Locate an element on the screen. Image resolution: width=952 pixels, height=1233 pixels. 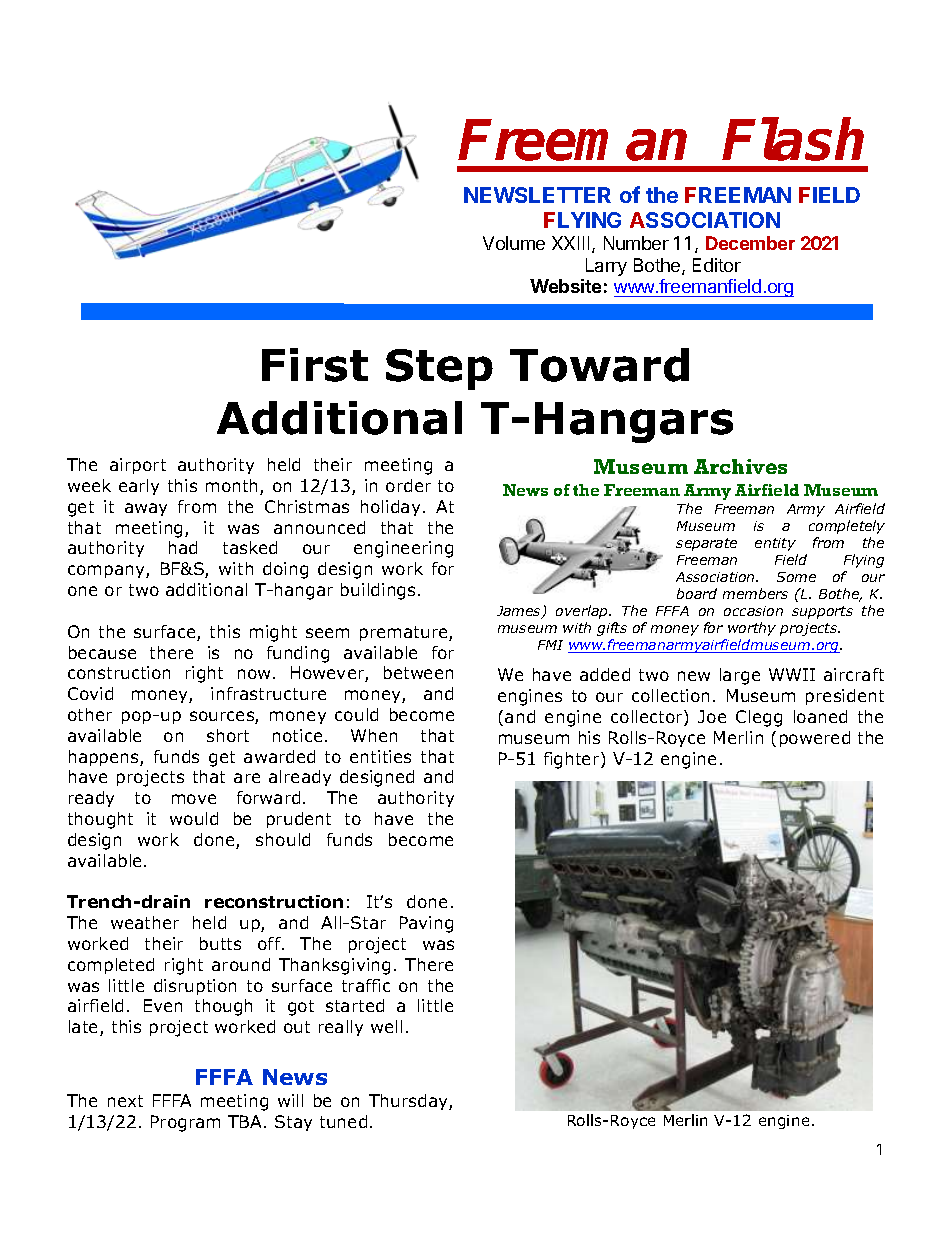
move is located at coordinates (194, 799).
